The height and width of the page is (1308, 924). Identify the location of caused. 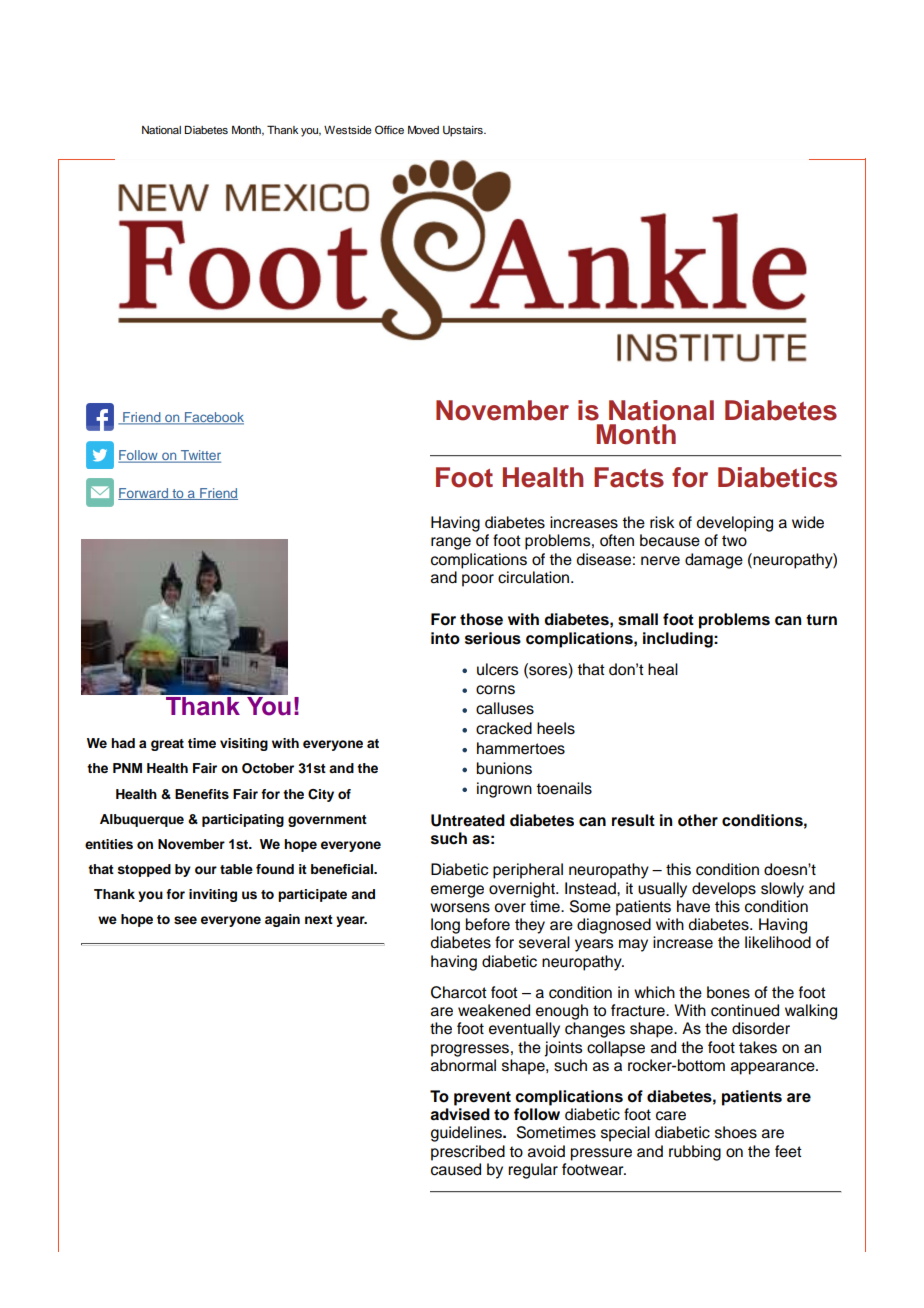
(456, 1169).
